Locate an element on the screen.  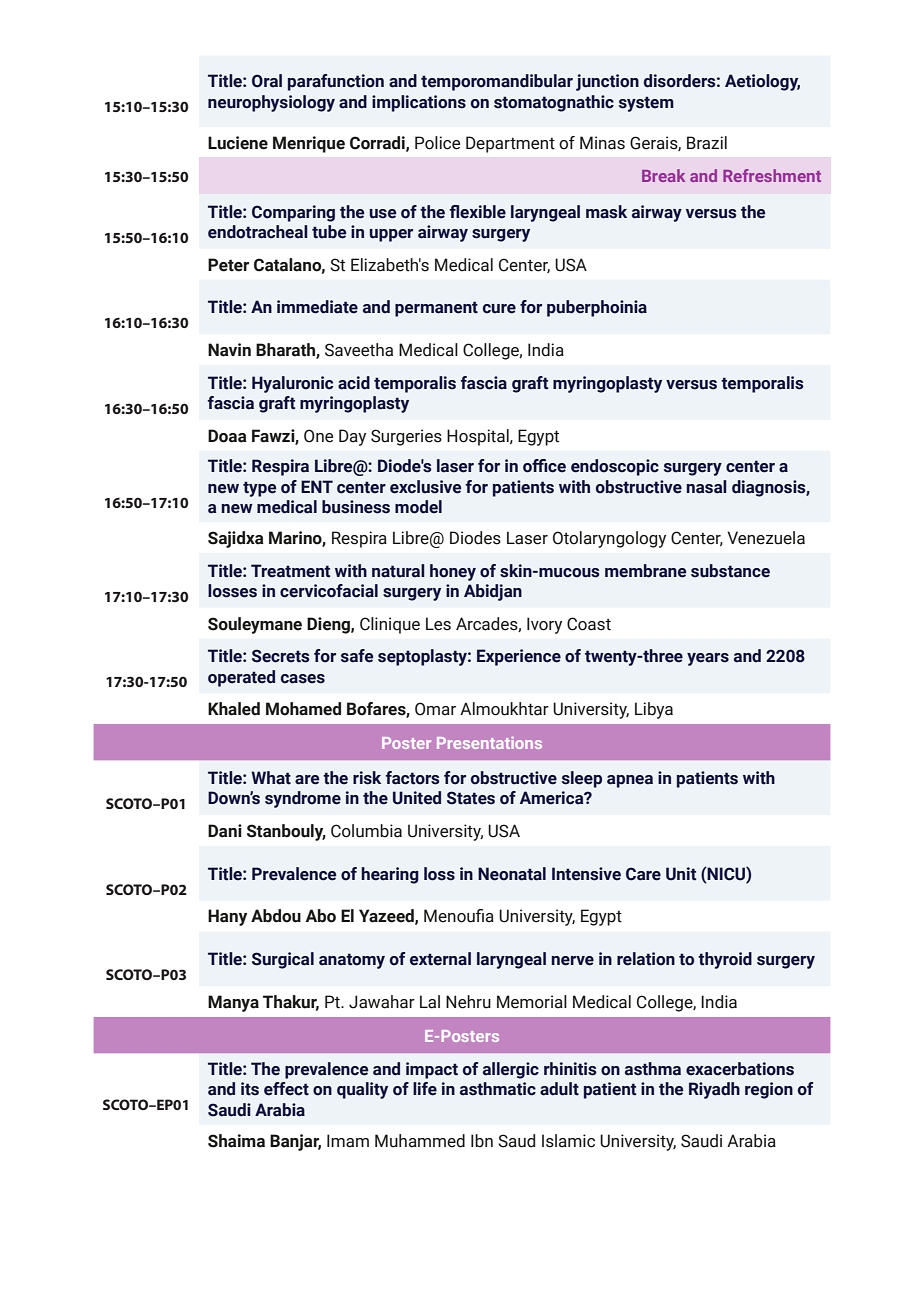
What is located at coordinates (271, 778).
